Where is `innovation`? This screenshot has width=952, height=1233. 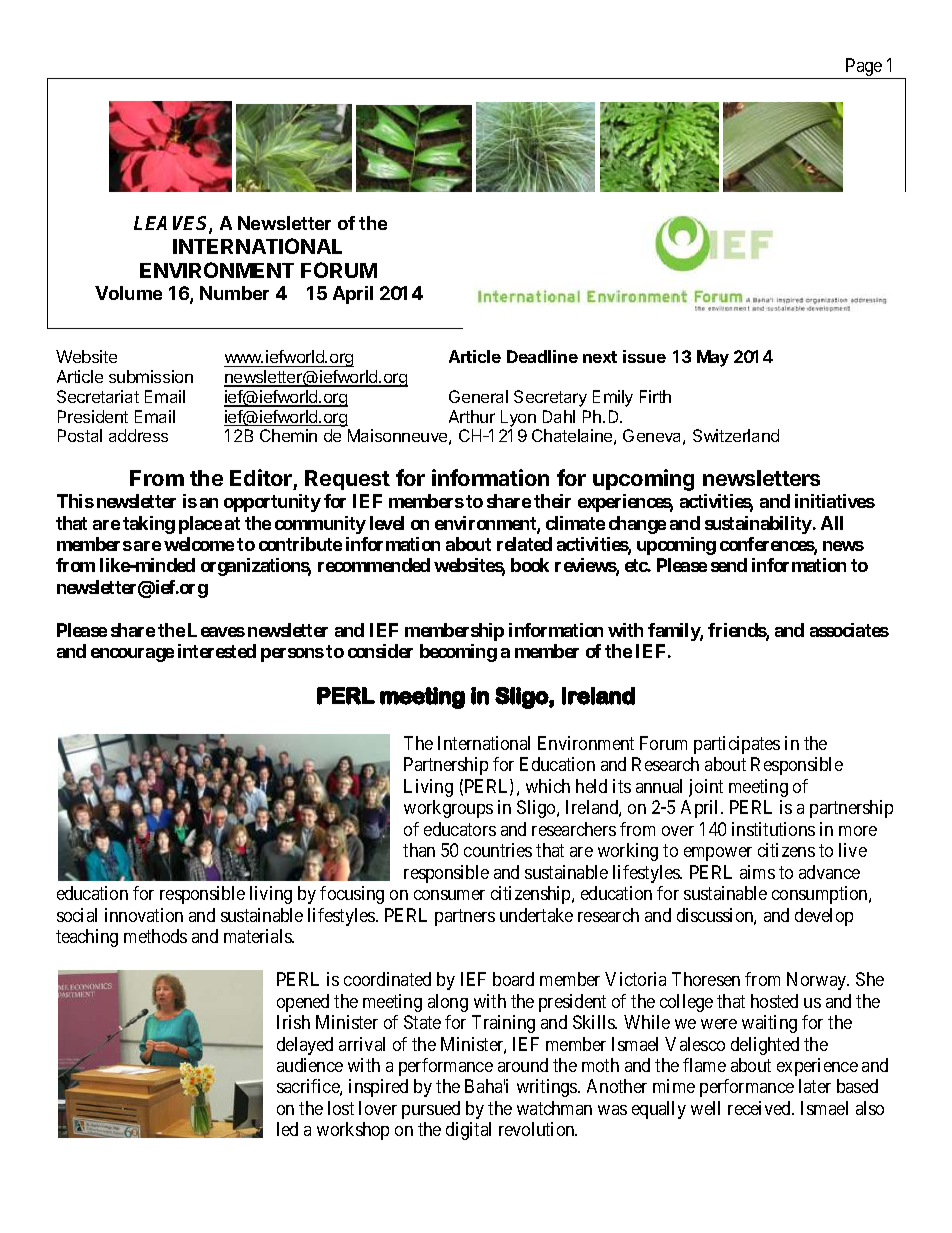 innovation is located at coordinates (144, 915).
